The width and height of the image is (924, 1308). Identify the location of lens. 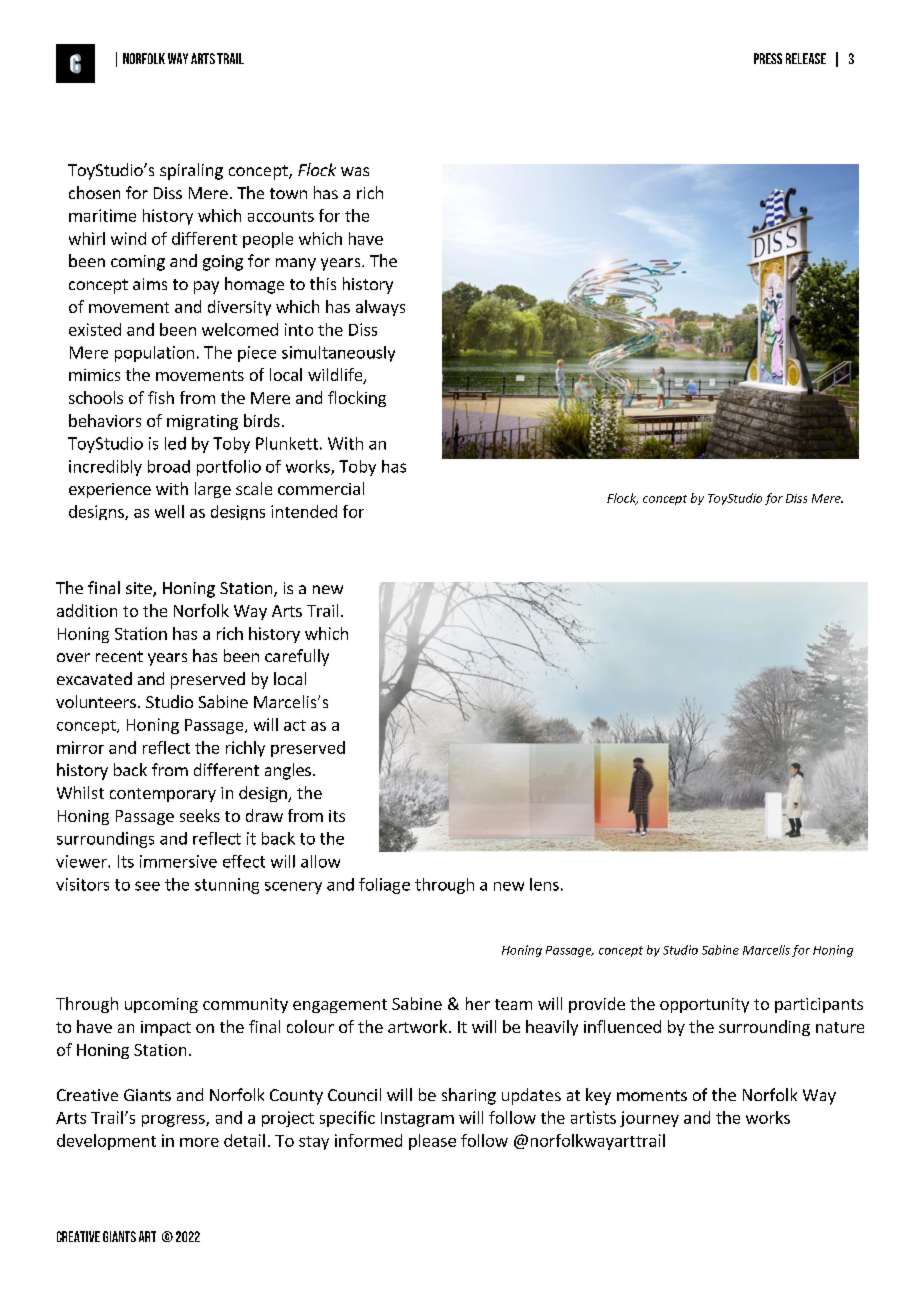
(544, 884).
